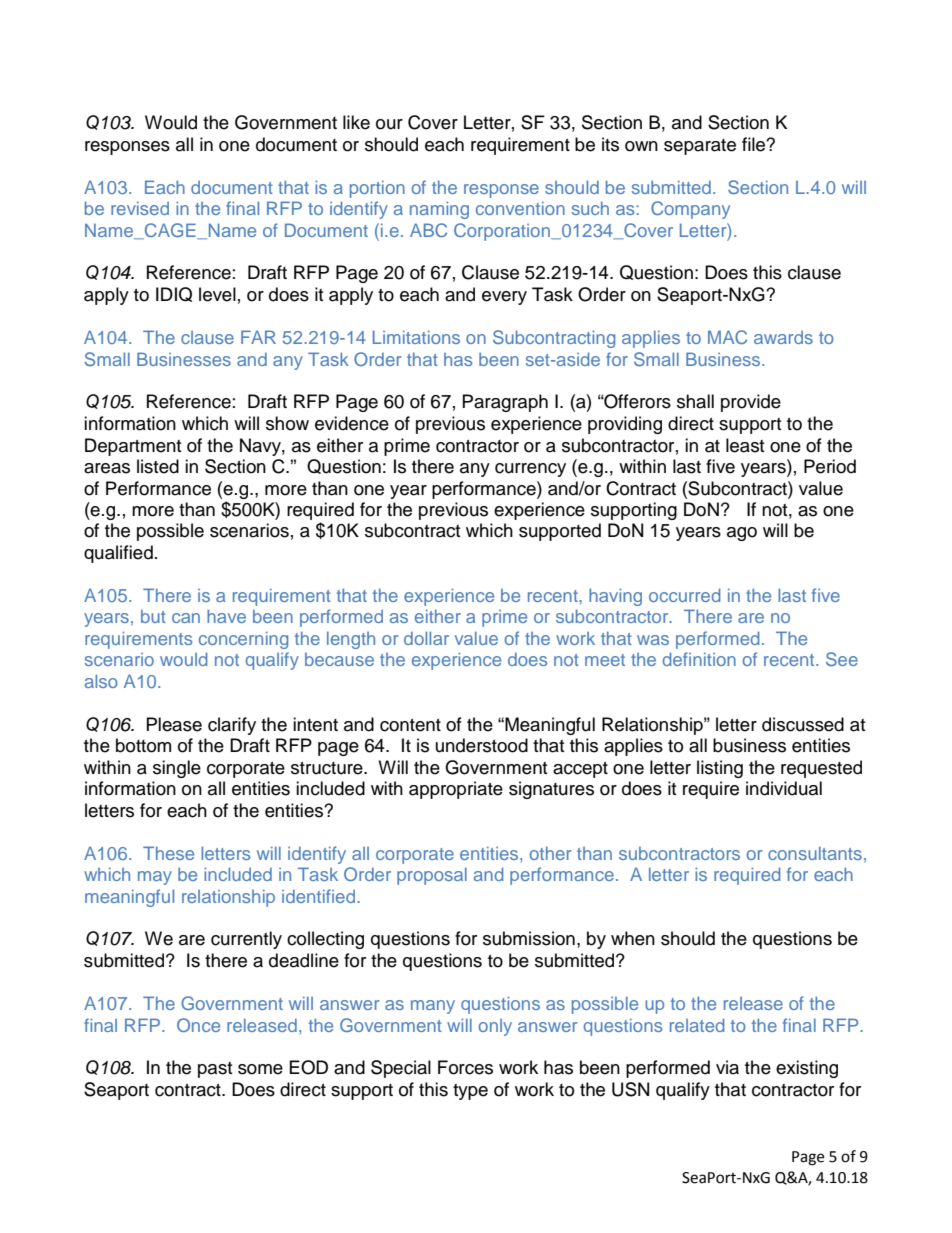 The height and width of the screenshot is (1233, 952). I want to click on appropriate, so click(456, 790).
